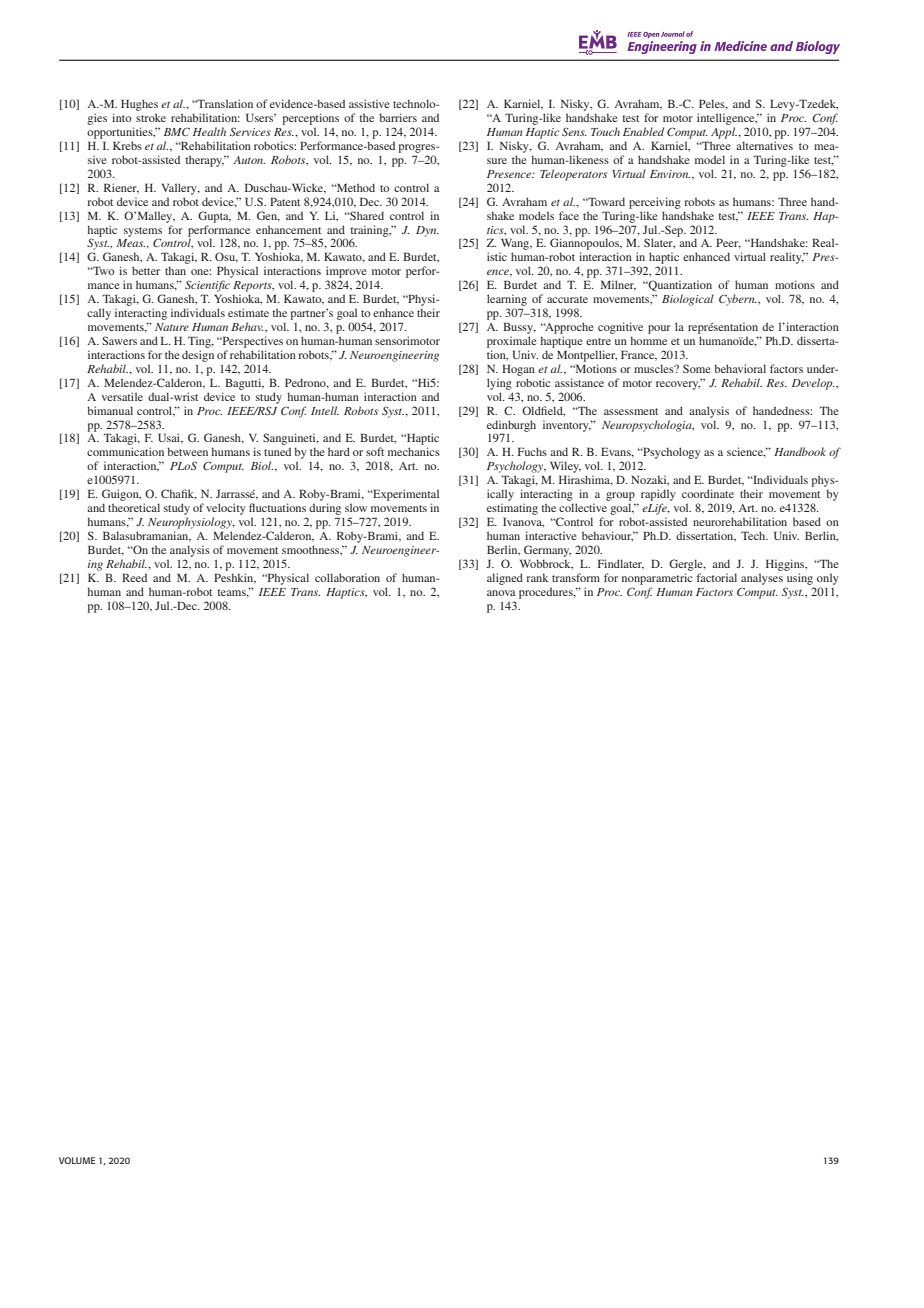 The height and width of the screenshot is (1308, 924). What do you see at coordinates (505, 579) in the screenshot?
I see `aligned` at bounding box center [505, 579].
